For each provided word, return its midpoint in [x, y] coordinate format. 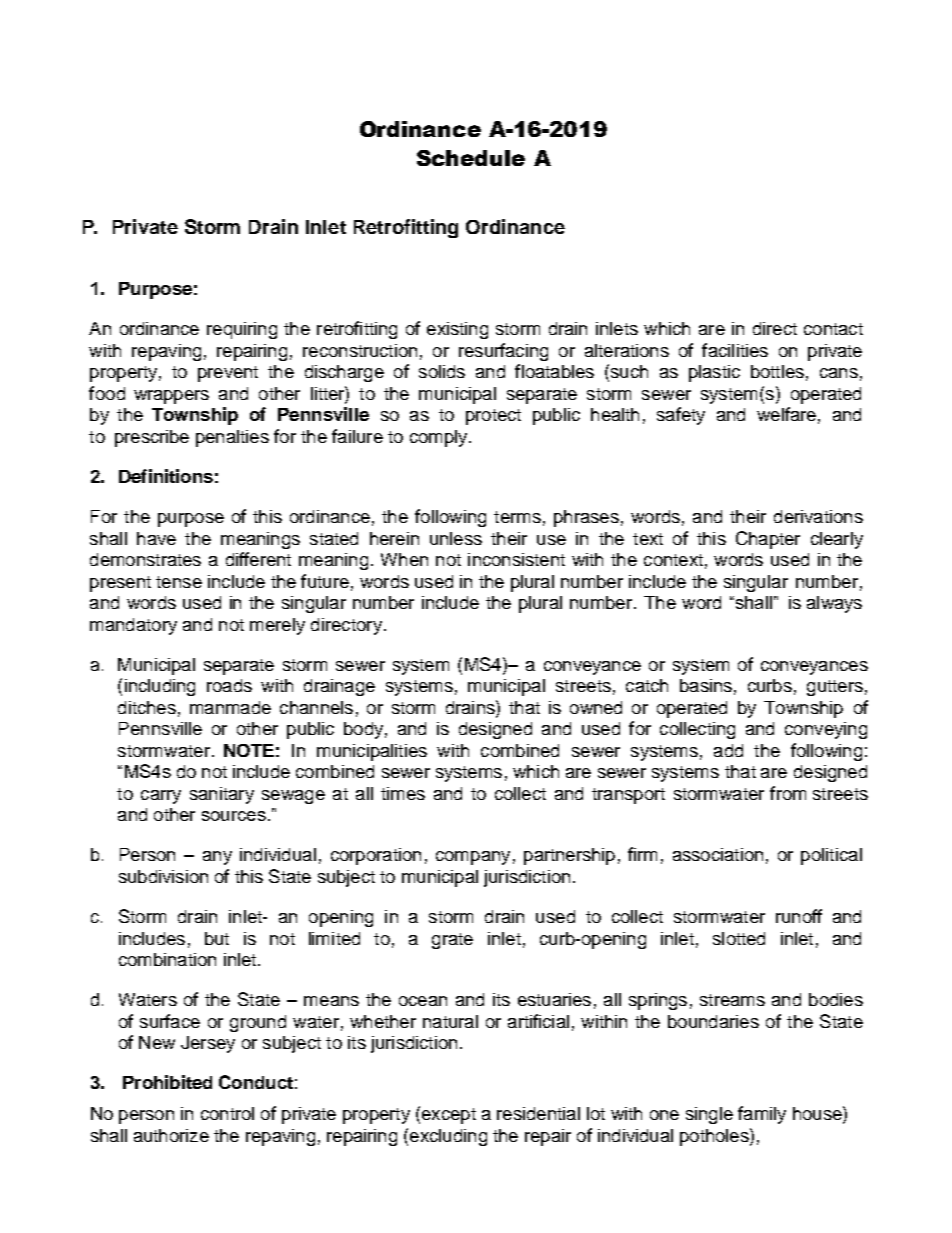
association [718, 854]
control [227, 1113]
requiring [242, 330]
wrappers [171, 397]
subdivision [163, 876]
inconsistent [516, 559]
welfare [786, 414]
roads [229, 685]
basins [706, 685]
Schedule [471, 158]
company [473, 858]
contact [833, 329]
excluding [448, 1137]
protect [493, 417]
